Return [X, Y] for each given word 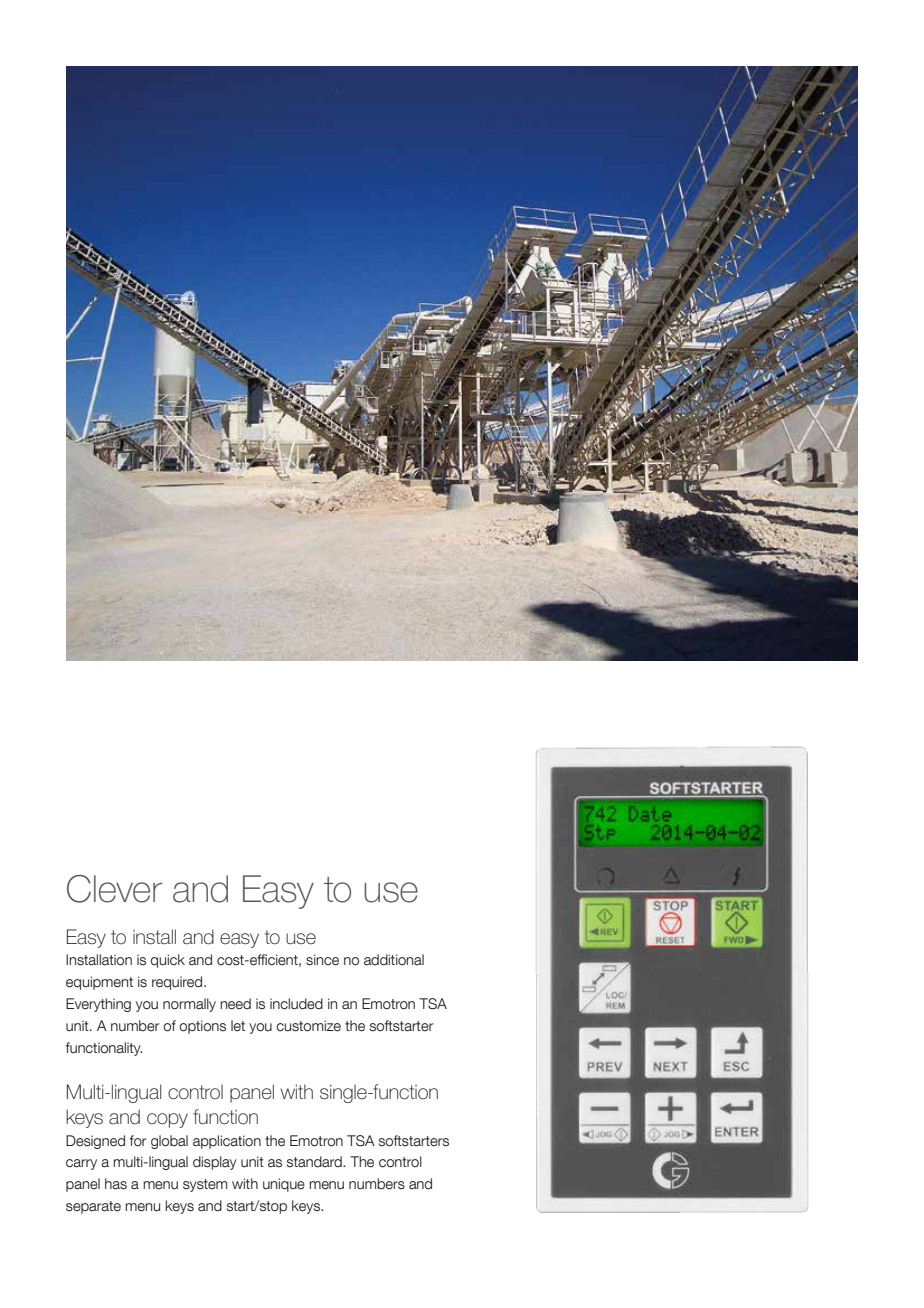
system [205, 1185]
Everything [98, 1005]
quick [168, 961]
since [322, 960]
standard [315, 1162]
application [227, 1142]
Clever [115, 889]
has [116, 1184]
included [296, 1004]
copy [167, 1120]
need [235, 1004]
